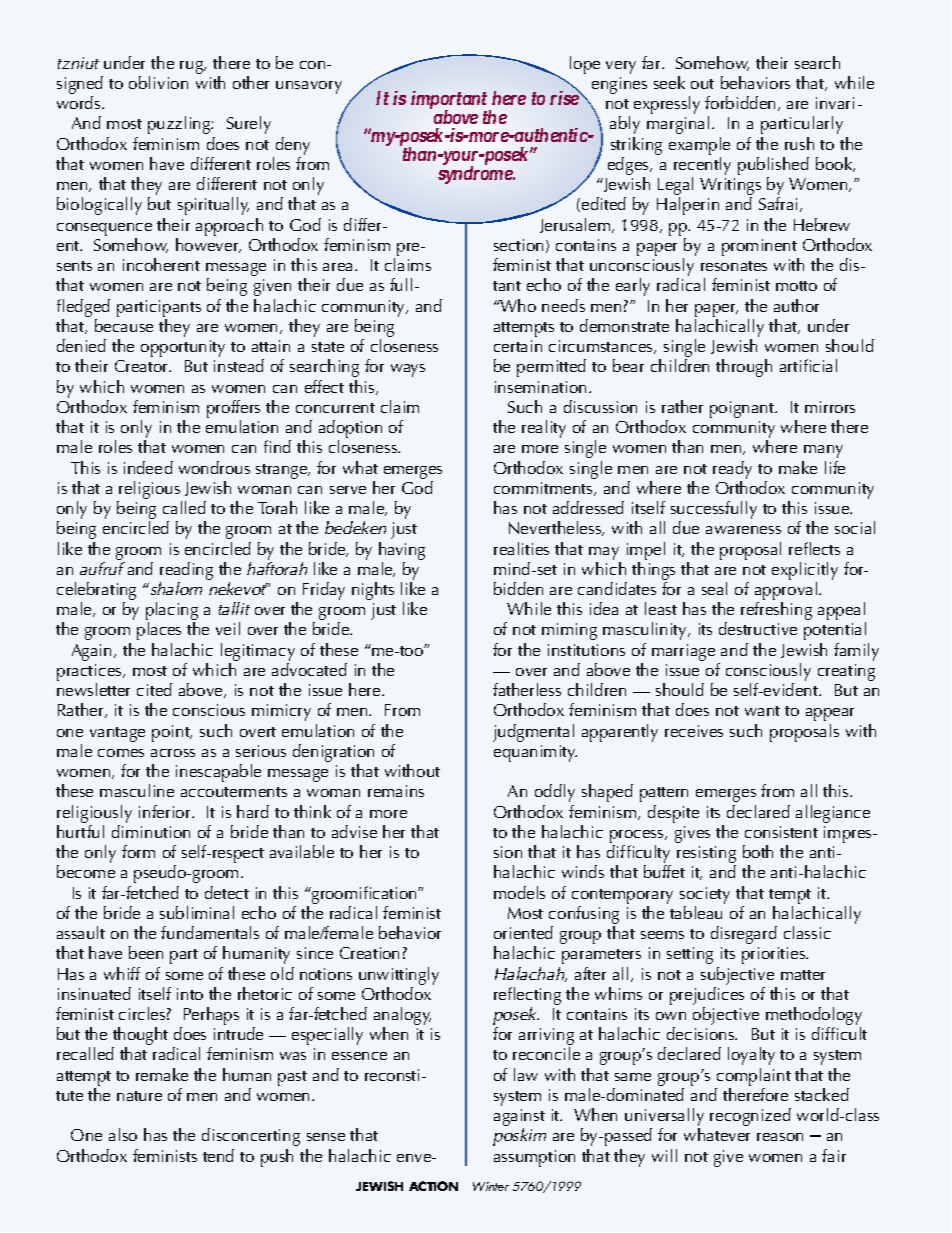  Describe the element at coordinates (491, 1186) in the image. I see `Winter` at that location.
